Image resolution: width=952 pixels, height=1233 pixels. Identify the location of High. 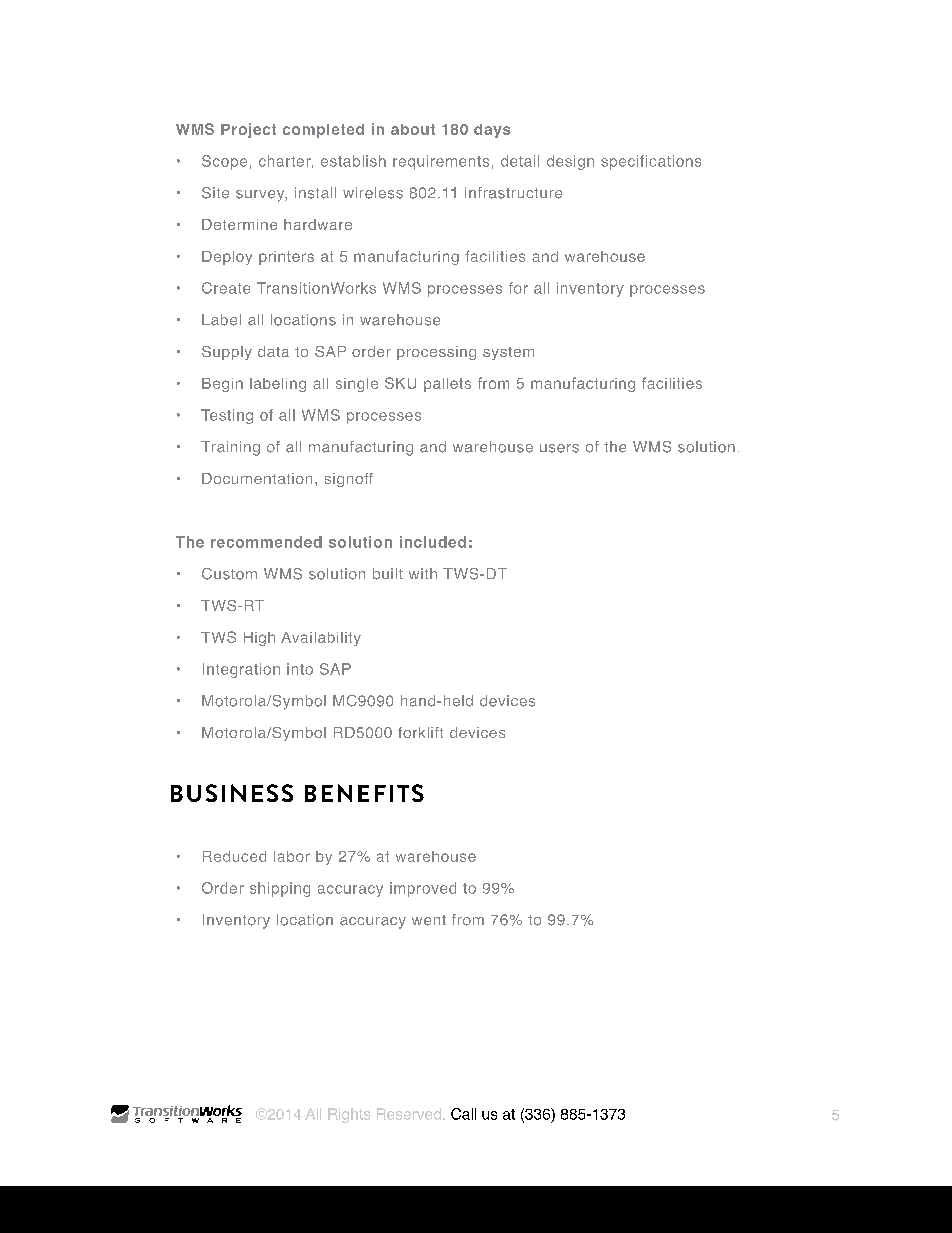
(259, 639).
